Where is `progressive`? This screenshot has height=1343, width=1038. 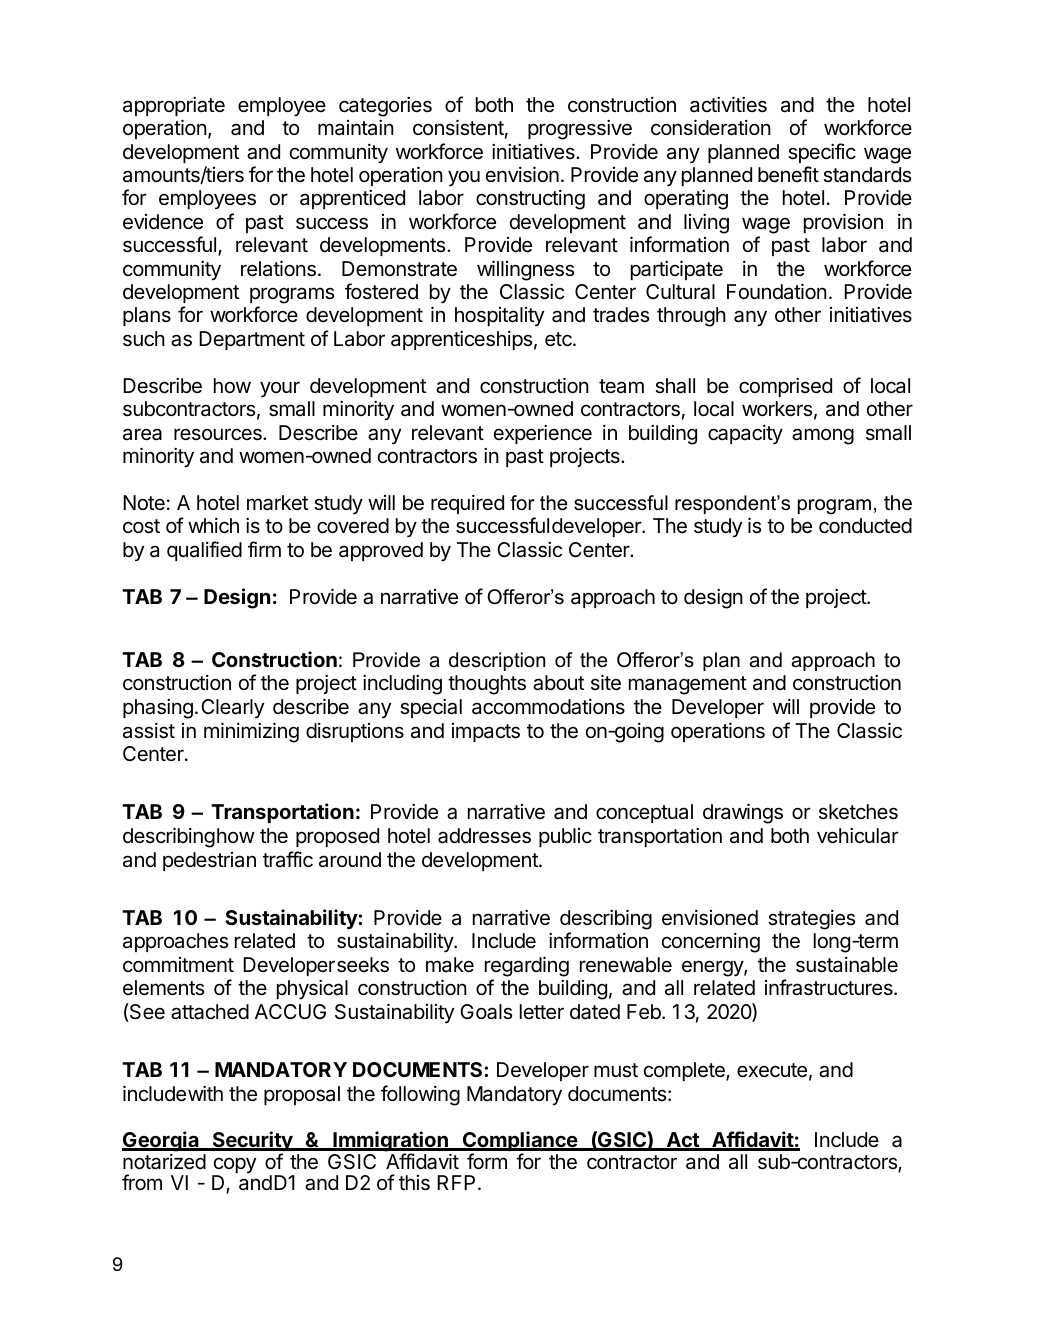 progressive is located at coordinates (580, 130).
